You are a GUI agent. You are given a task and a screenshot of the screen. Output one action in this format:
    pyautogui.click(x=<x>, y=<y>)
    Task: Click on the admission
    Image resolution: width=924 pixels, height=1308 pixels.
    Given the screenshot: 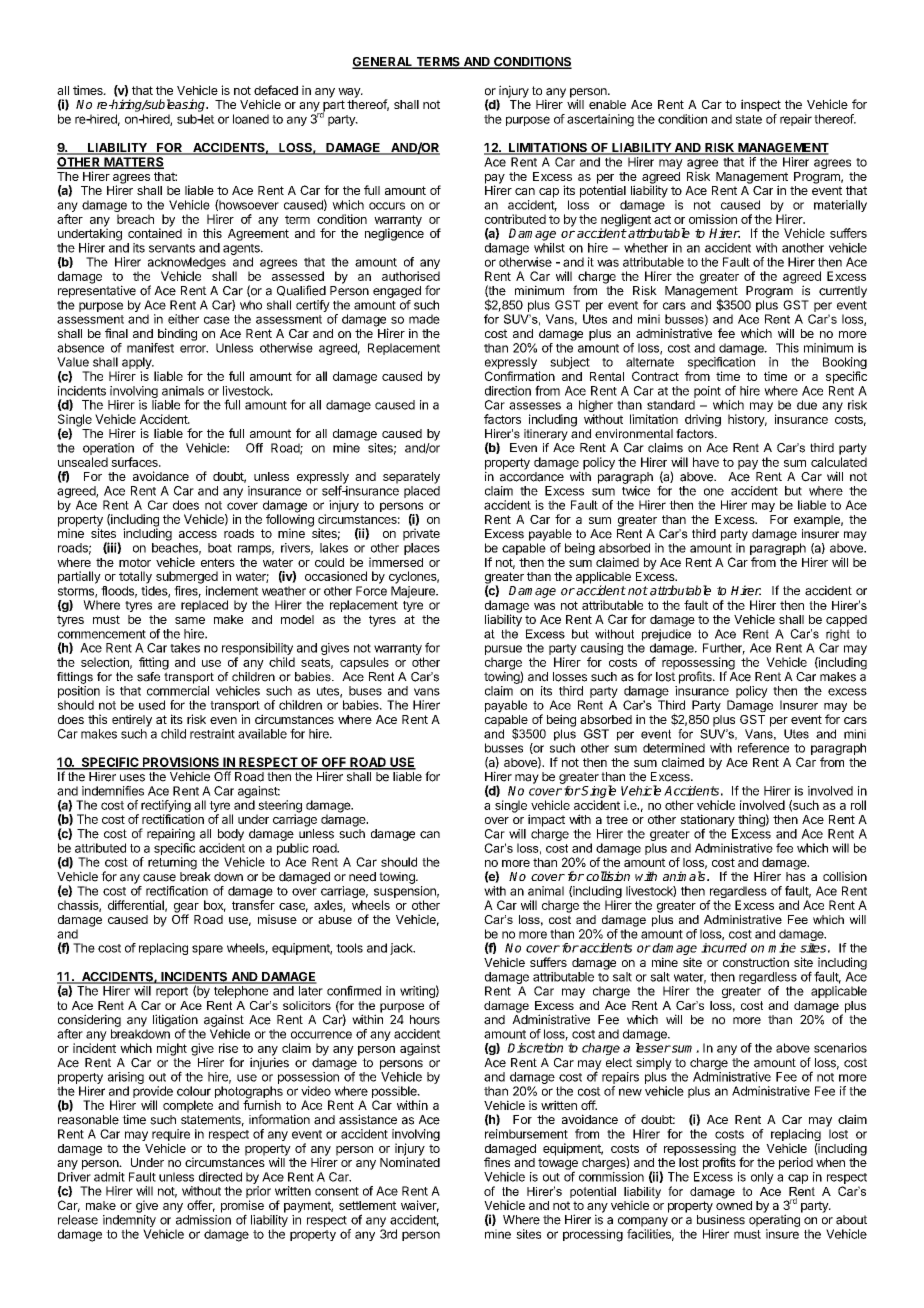 What is the action you would take?
    pyautogui.click(x=203, y=1220)
